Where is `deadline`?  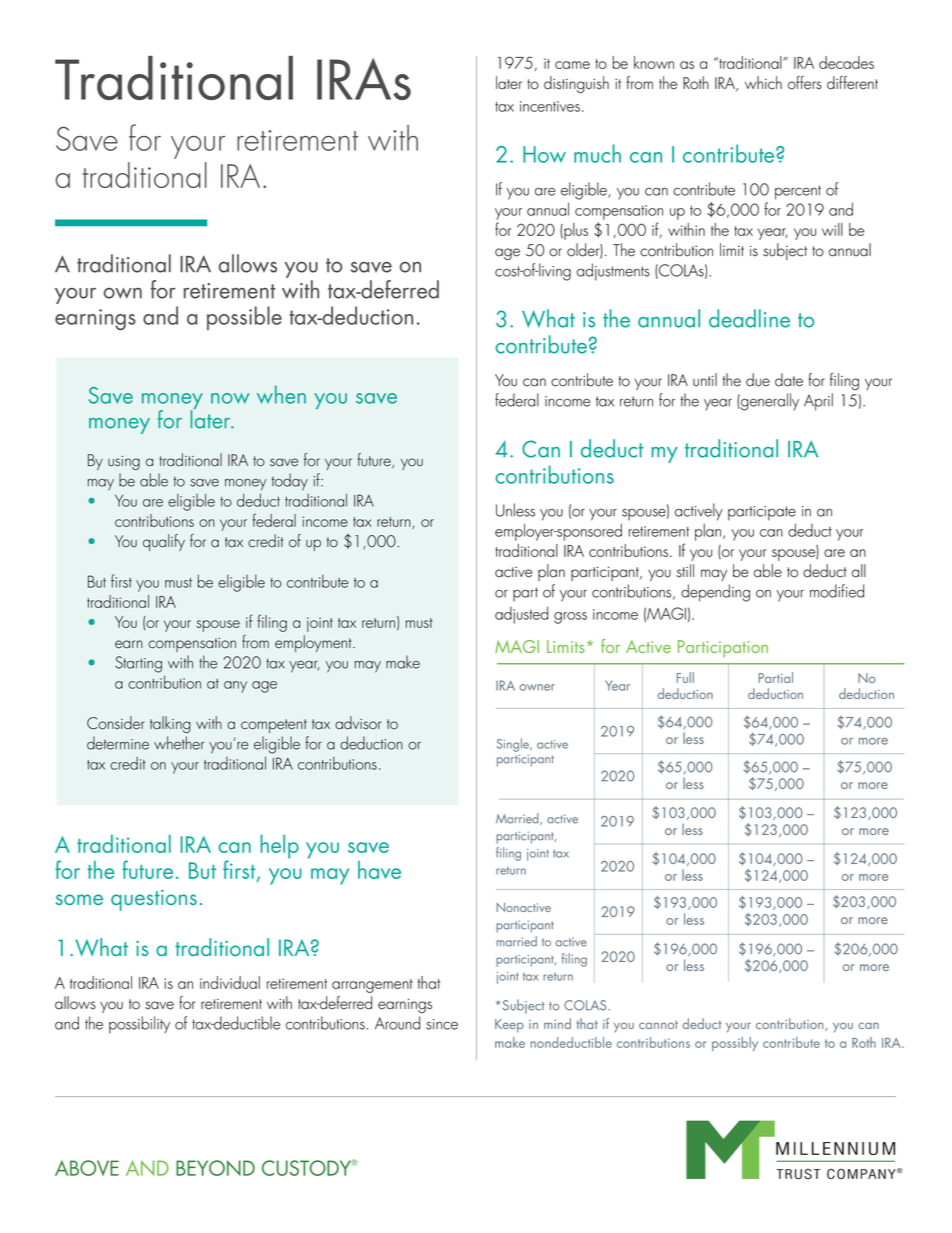 deadline is located at coordinates (749, 318).
